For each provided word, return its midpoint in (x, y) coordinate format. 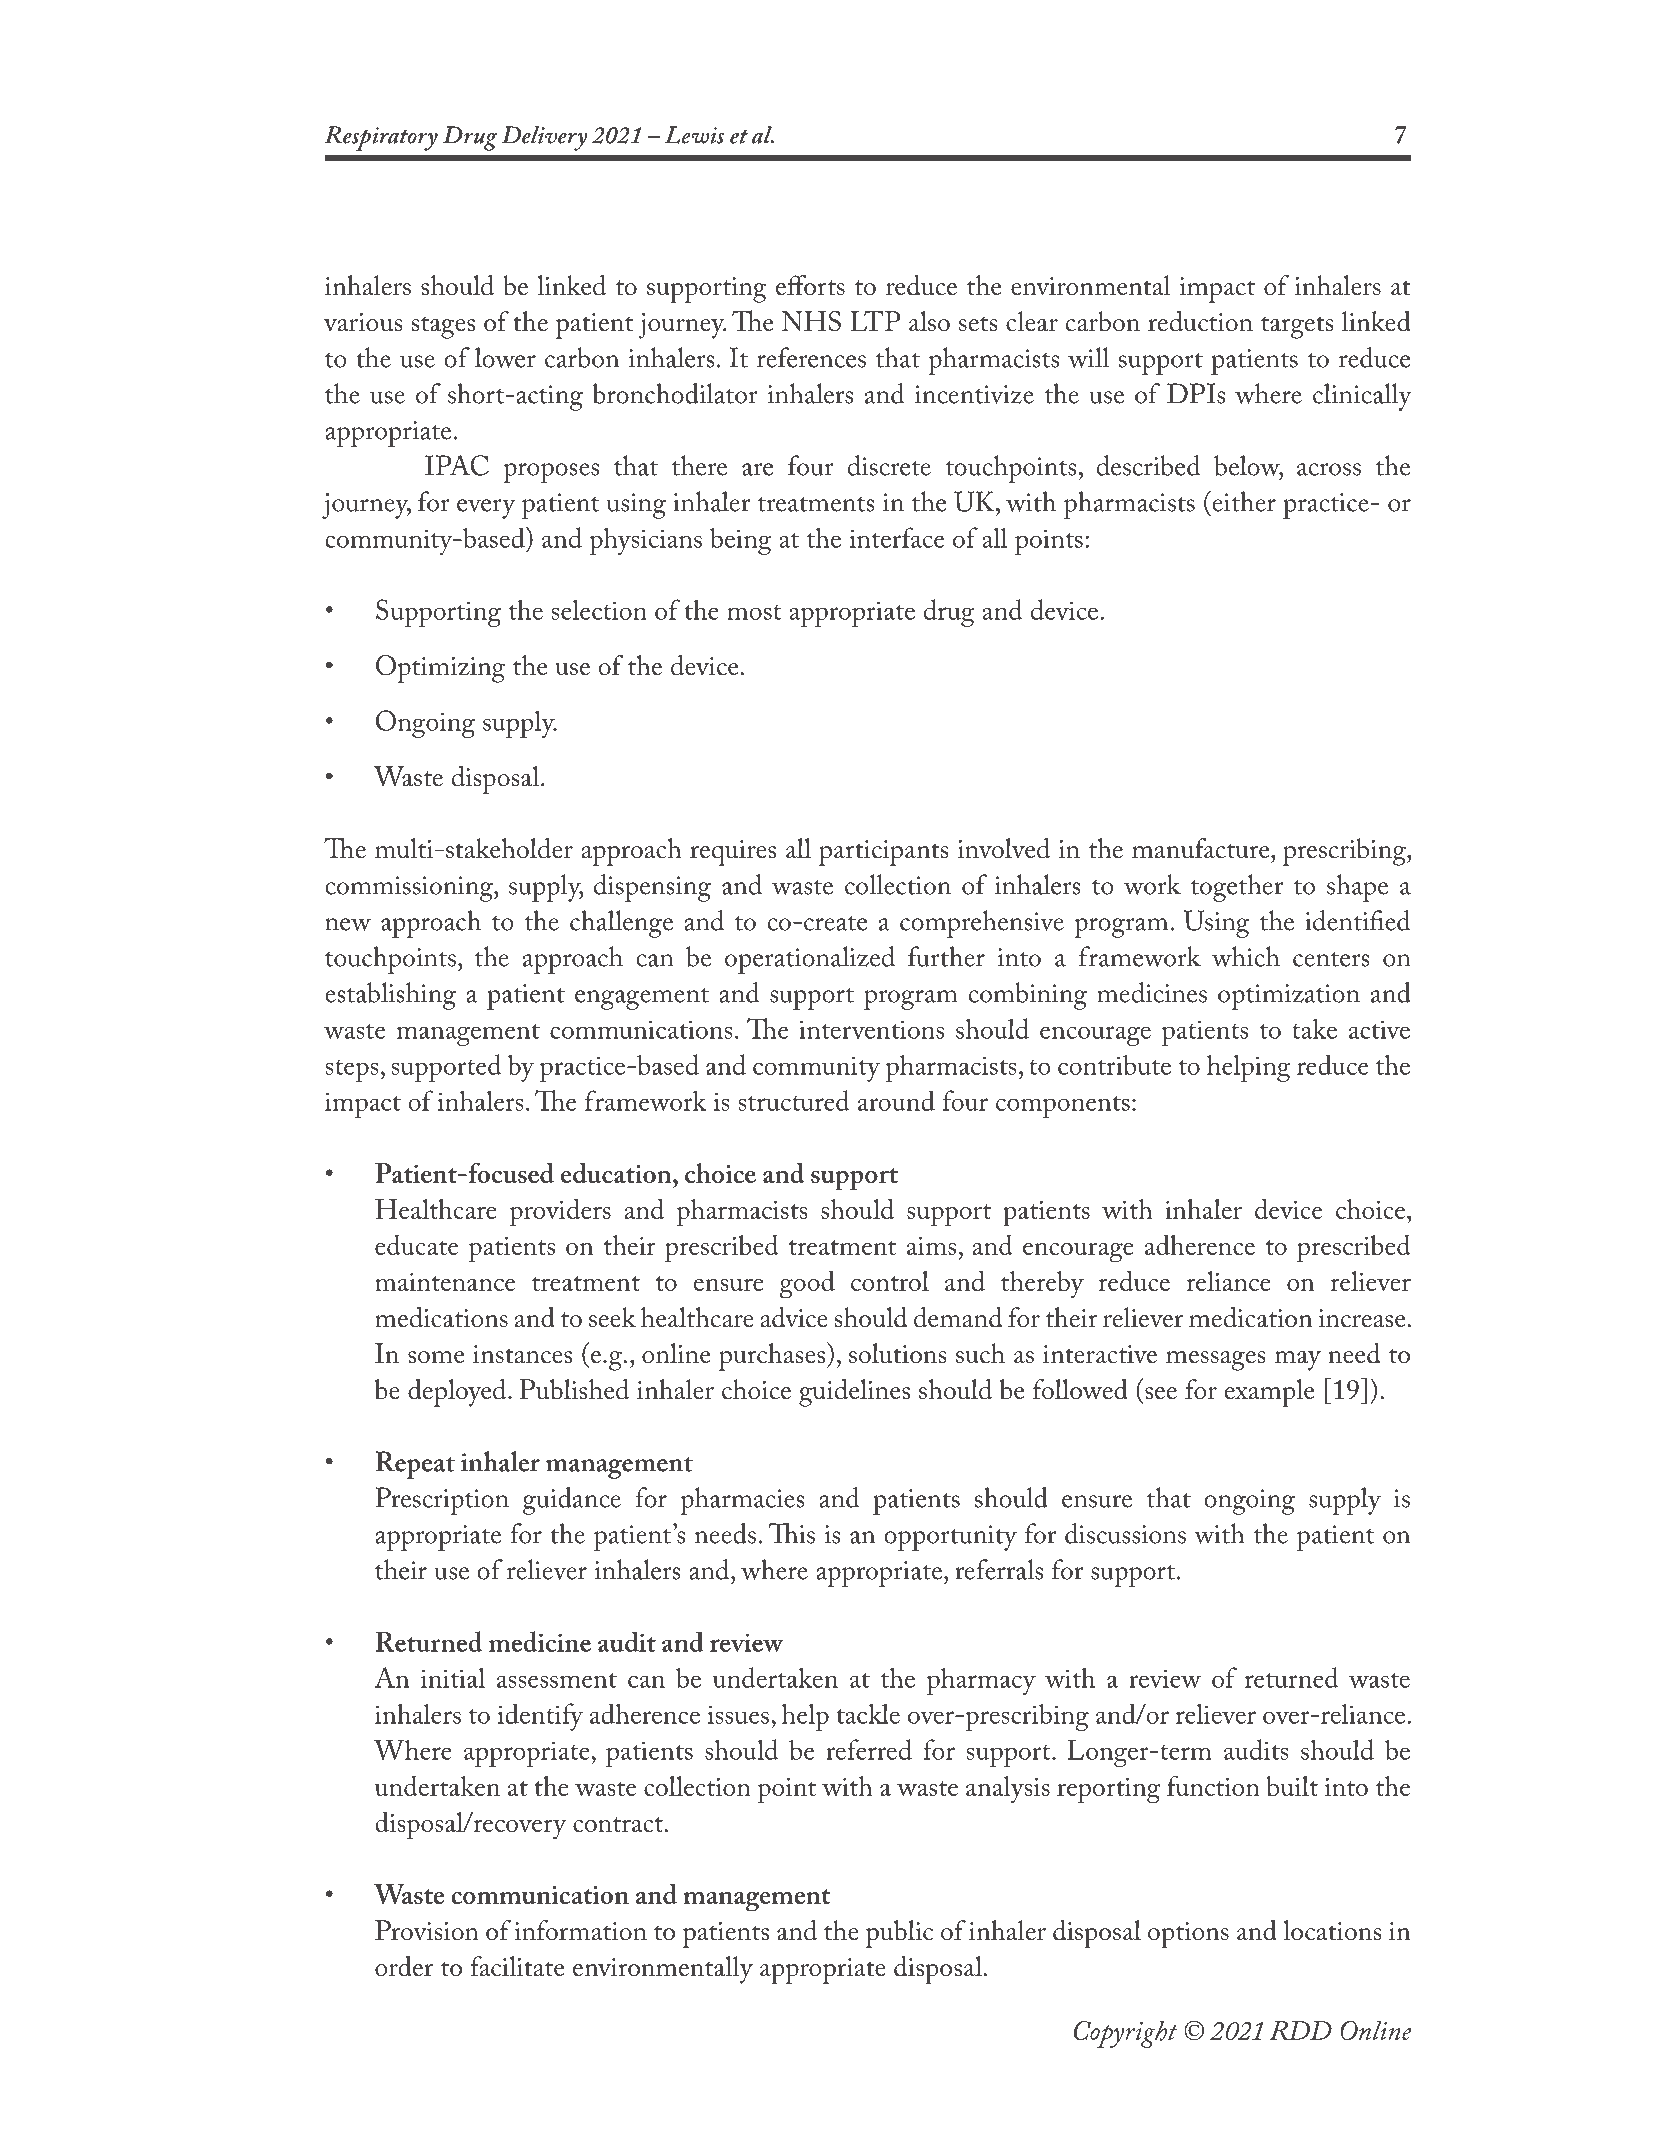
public (899, 1934)
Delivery (545, 138)
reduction (1200, 321)
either (1243, 501)
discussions (1125, 1533)
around (896, 1100)
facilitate (517, 1966)
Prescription (442, 1501)
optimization (1289, 997)
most (754, 612)
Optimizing (440, 669)
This (791, 1533)
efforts (810, 285)
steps (352, 1071)
